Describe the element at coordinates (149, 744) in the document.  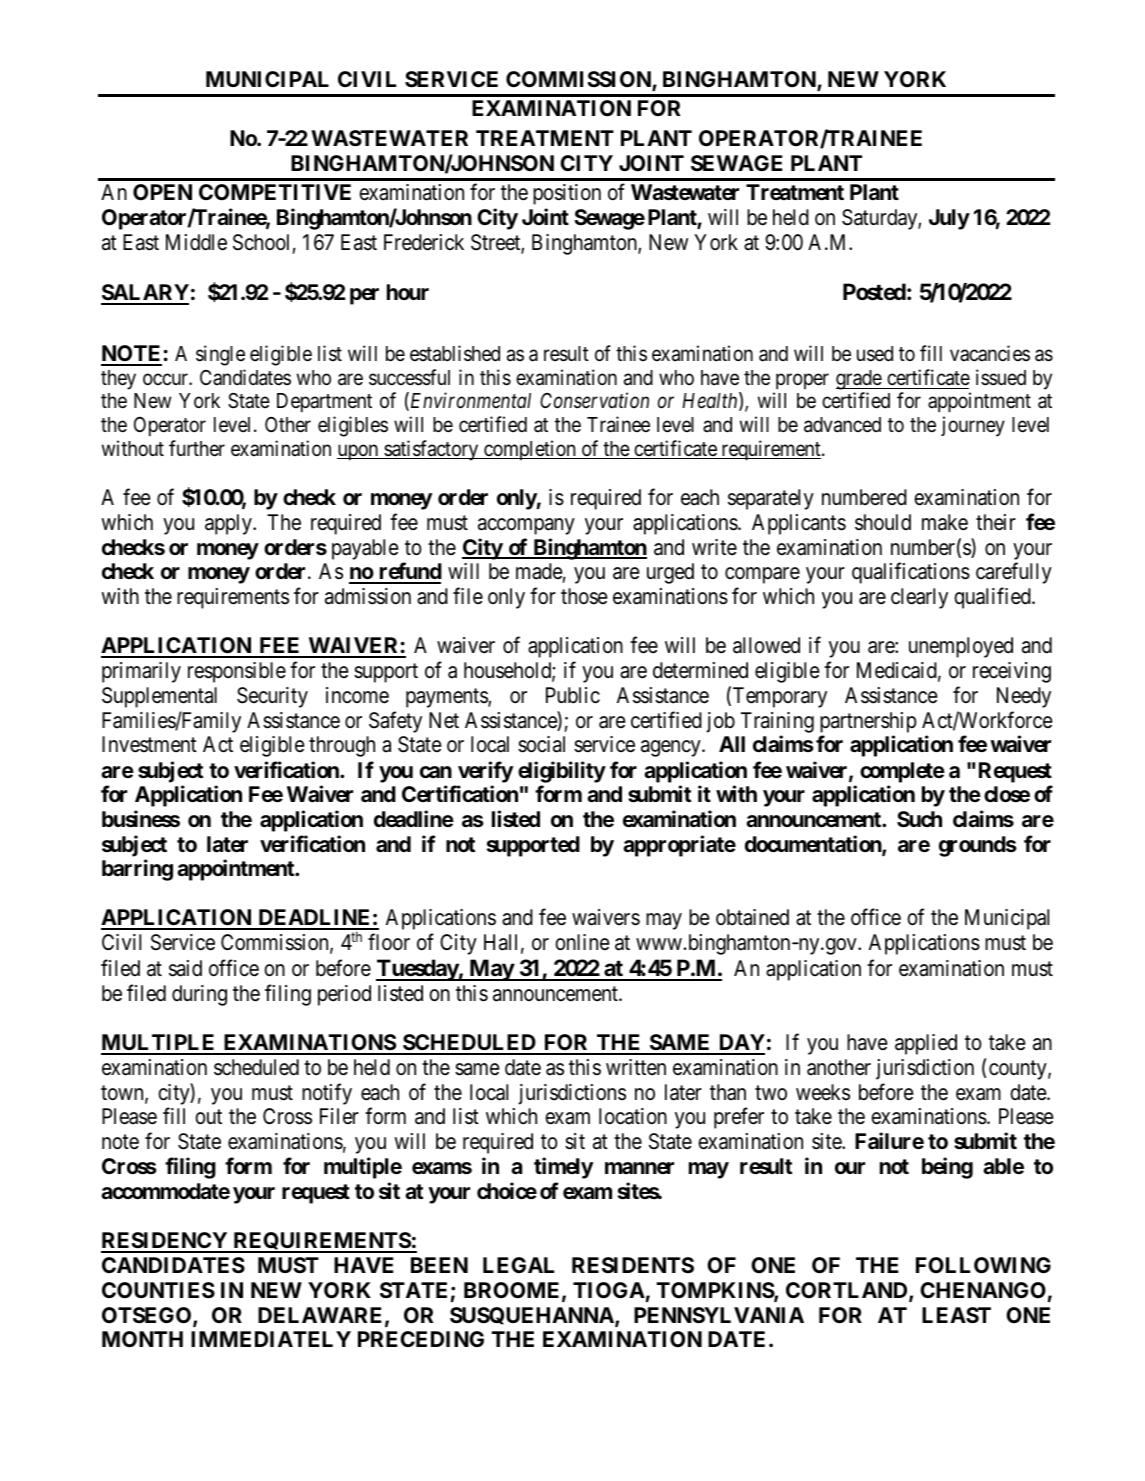
I see `Investment` at that location.
